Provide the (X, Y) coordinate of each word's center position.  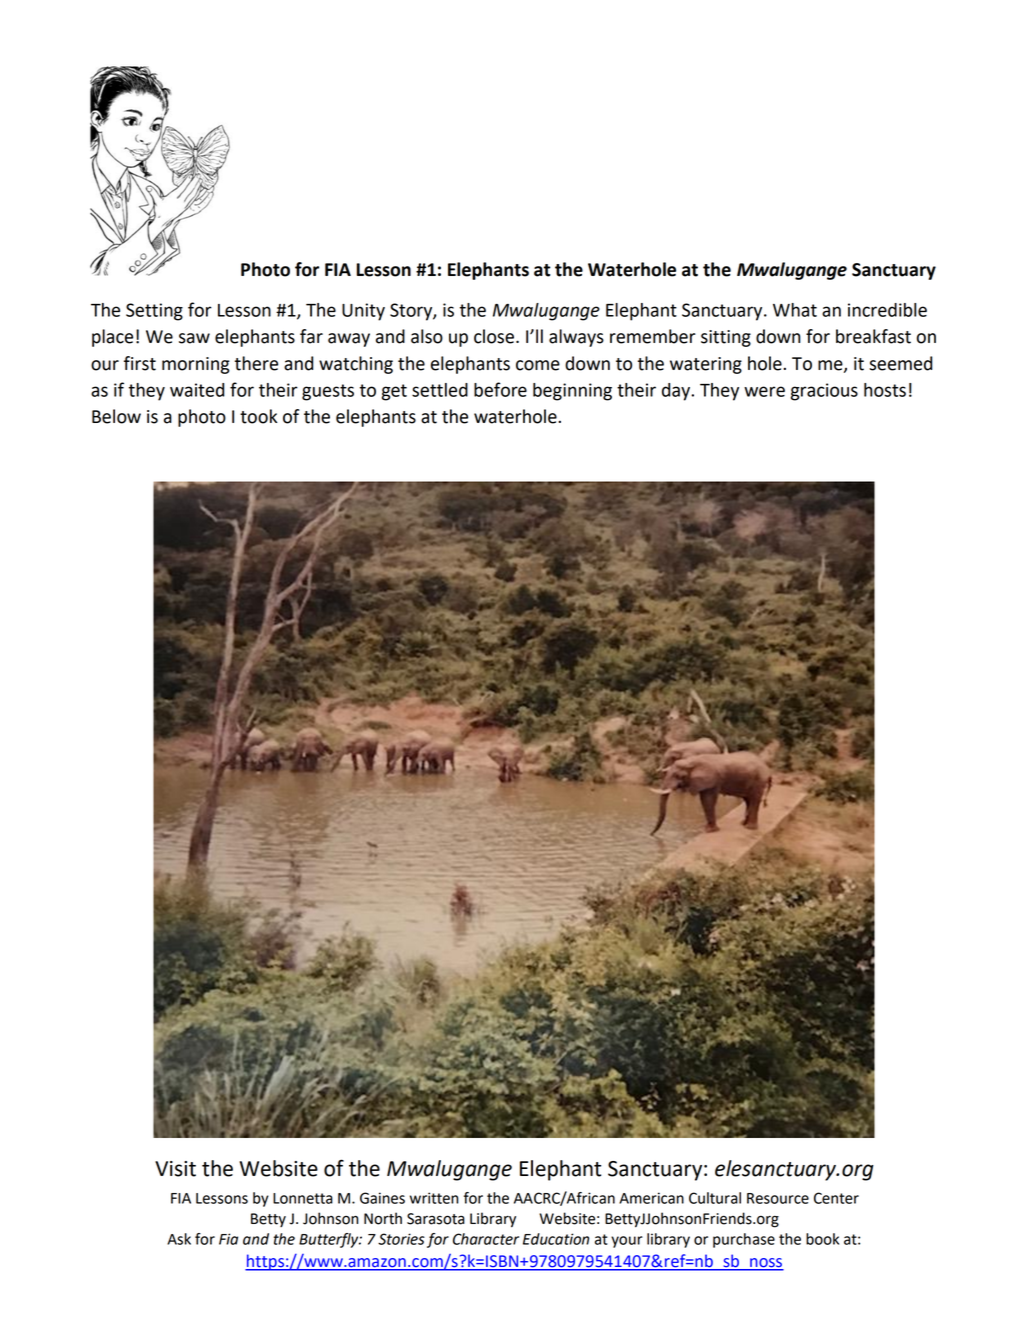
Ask (179, 1239)
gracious (824, 392)
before (500, 389)
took (258, 416)
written (434, 1198)
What (795, 310)
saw (194, 338)
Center (836, 1198)
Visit (175, 1169)
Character (486, 1239)
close (494, 336)
